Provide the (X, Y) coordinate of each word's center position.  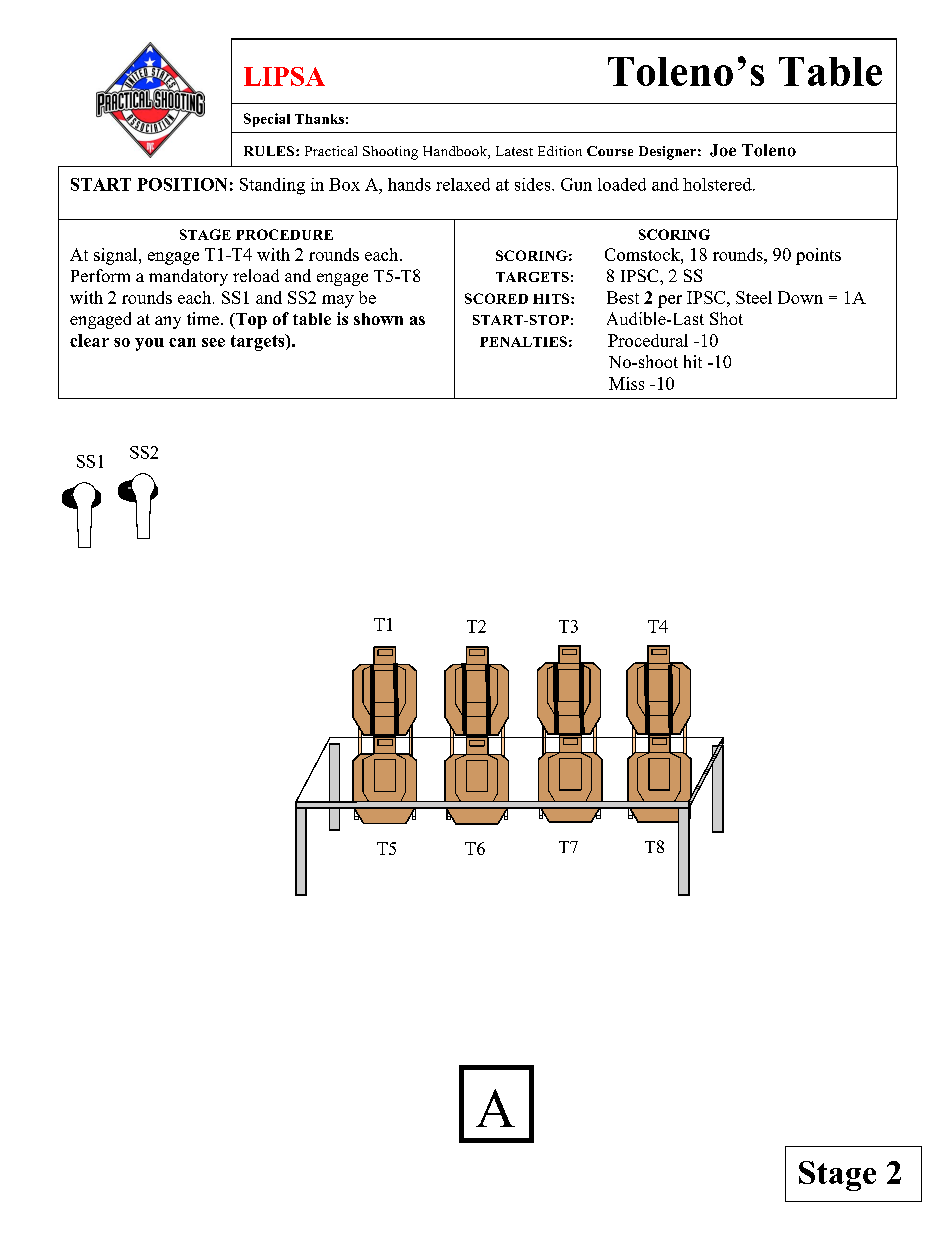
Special (267, 120)
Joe (723, 150)
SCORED (496, 298)
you (149, 344)
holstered (718, 184)
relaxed (463, 184)
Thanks (319, 119)
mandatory (188, 277)
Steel (754, 297)
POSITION (182, 184)
